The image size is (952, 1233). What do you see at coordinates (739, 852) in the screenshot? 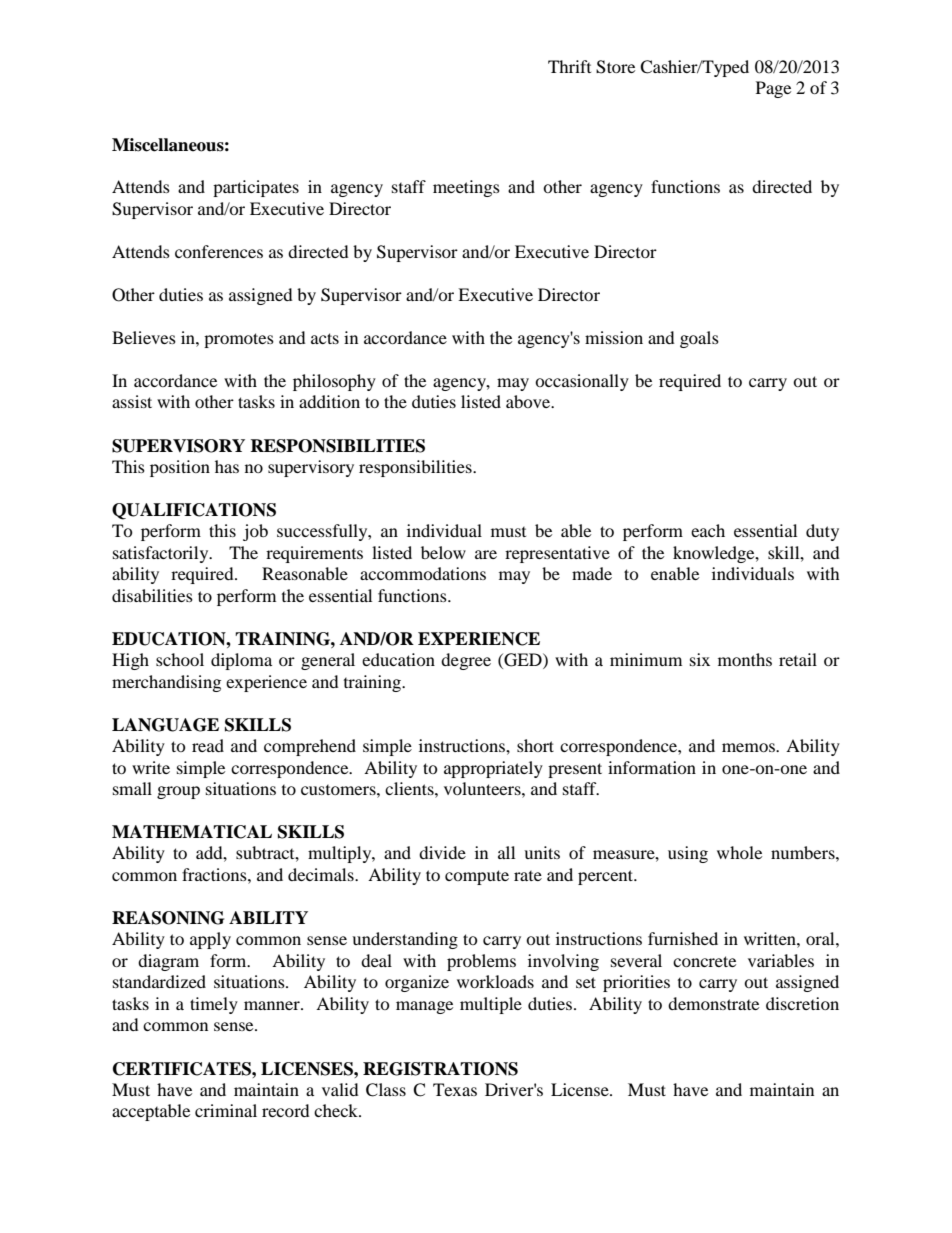
I see `whole` at bounding box center [739, 852].
